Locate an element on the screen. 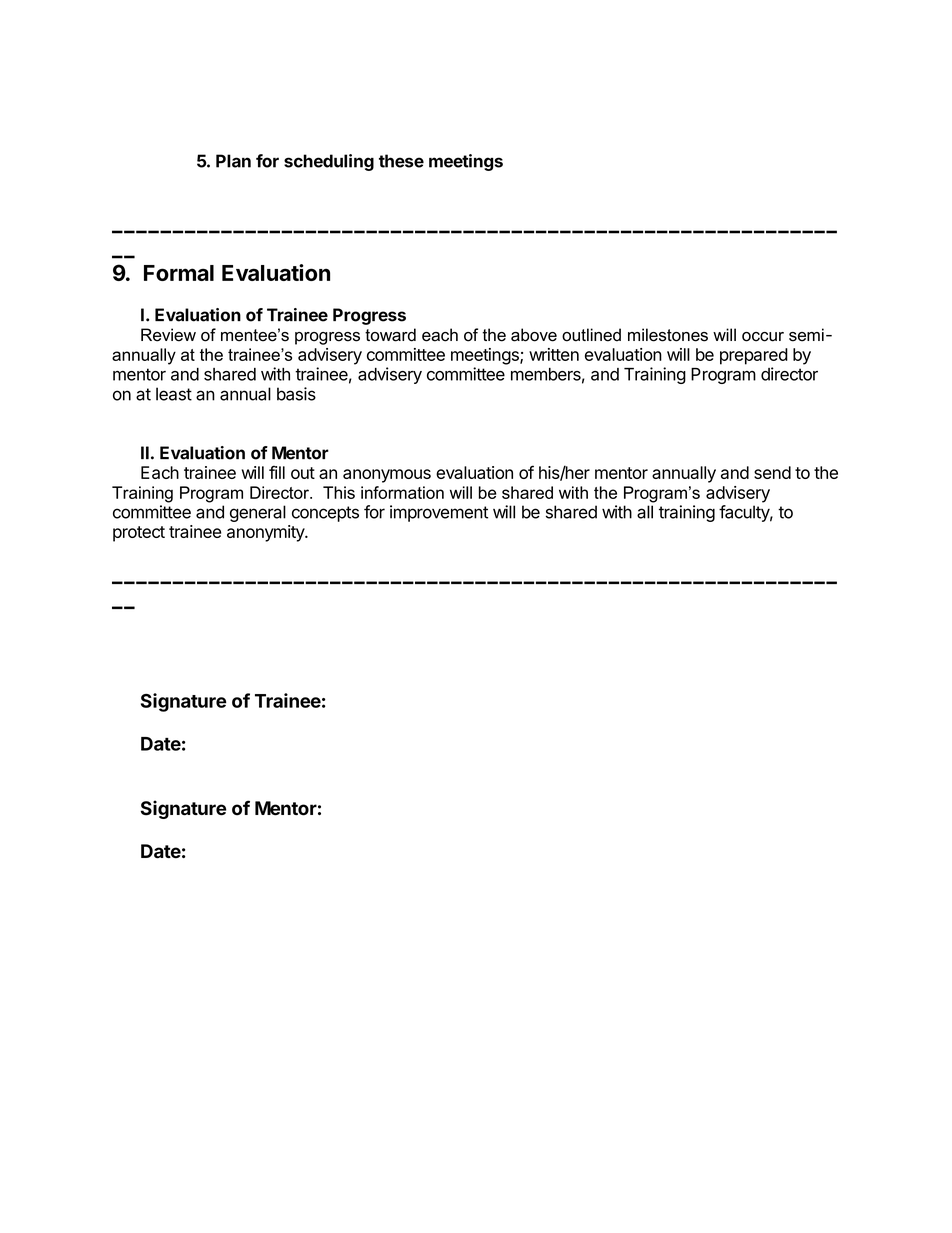 The width and height of the screenshot is (952, 1233). prepared is located at coordinates (754, 356).
